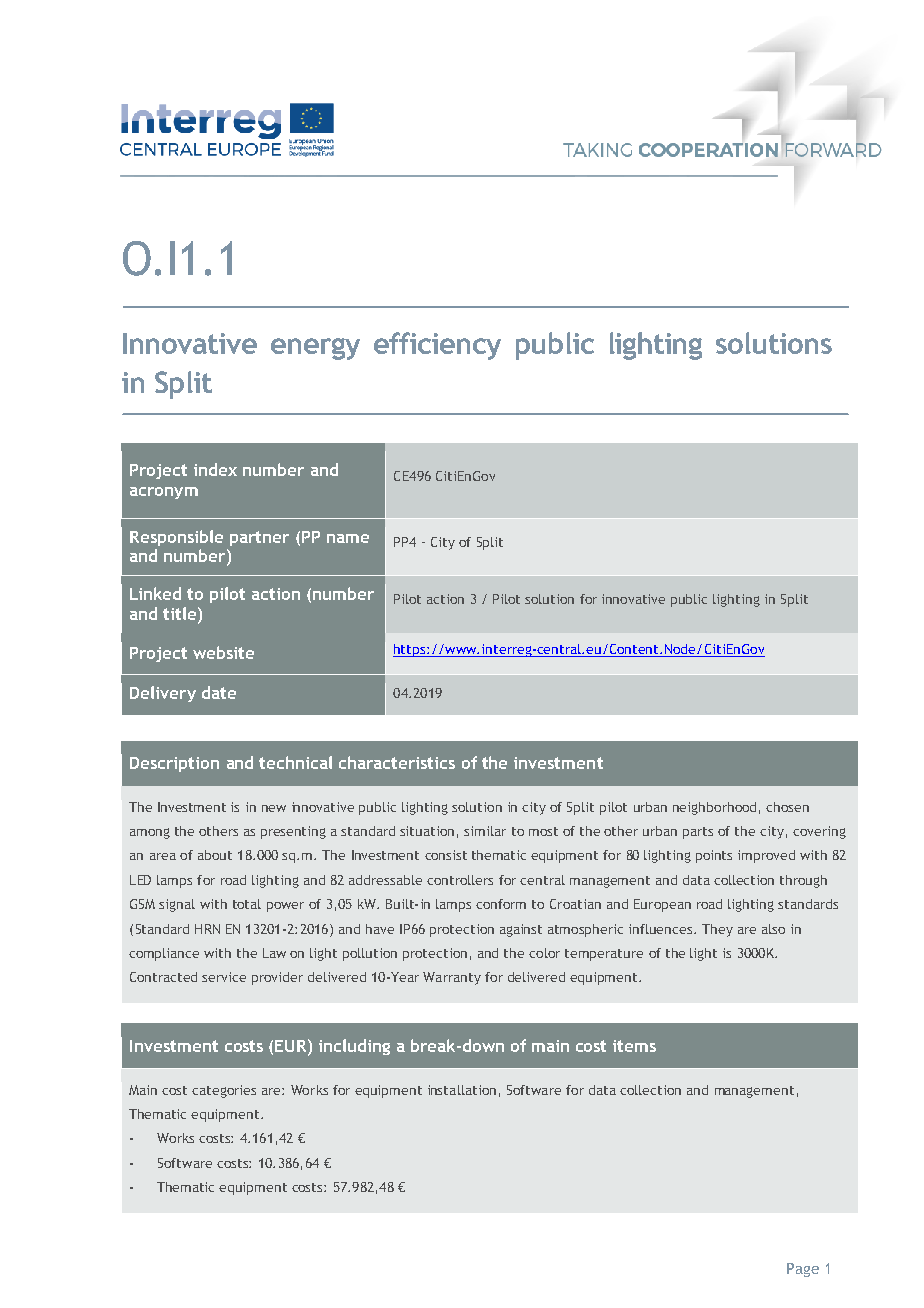 This image has height=1308, width=924. Describe the element at coordinates (224, 1091) in the image. I see `categories` at that location.
